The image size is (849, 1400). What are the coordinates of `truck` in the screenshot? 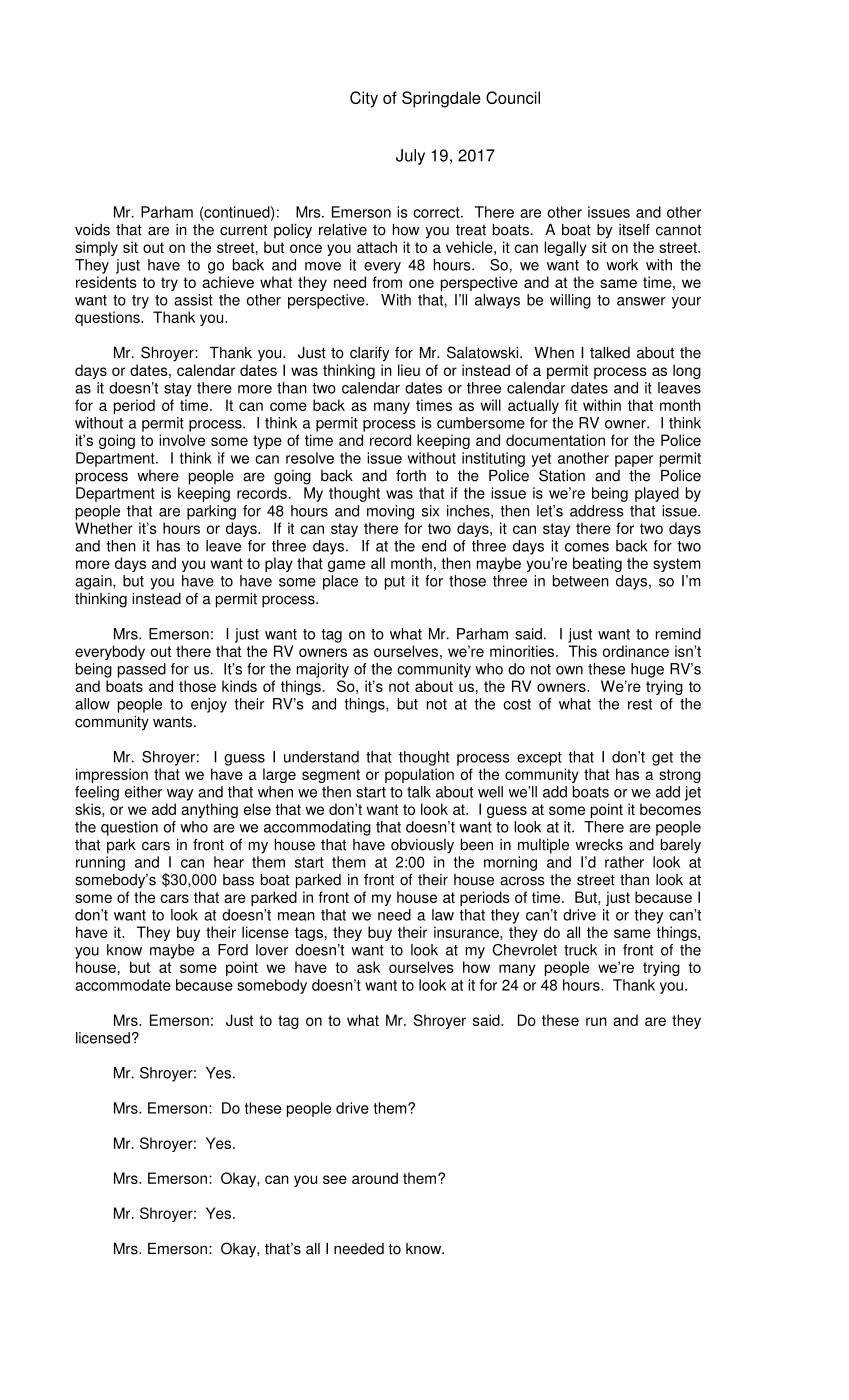 It's located at (580, 950).
